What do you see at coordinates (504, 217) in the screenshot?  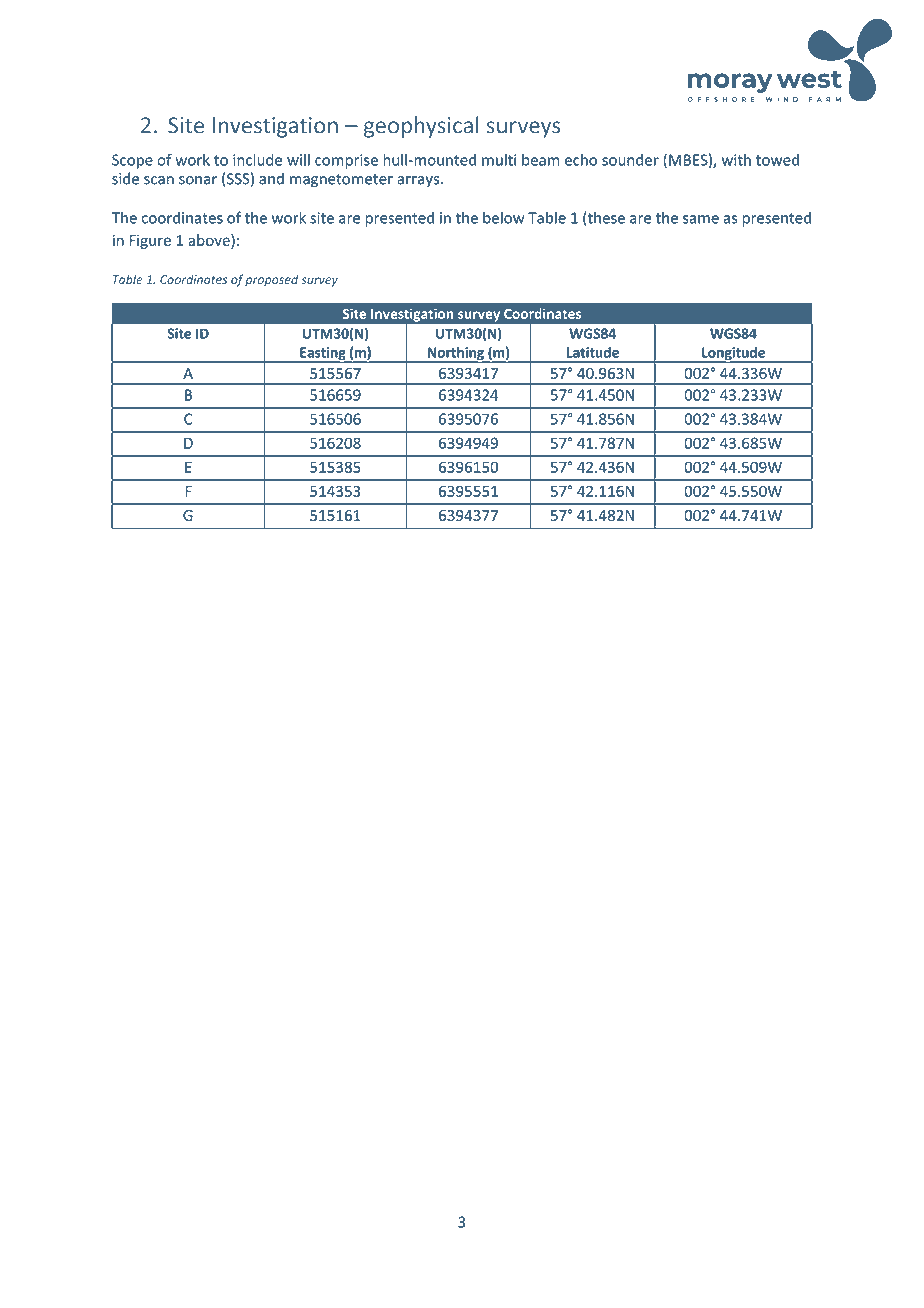 I see `below` at bounding box center [504, 217].
